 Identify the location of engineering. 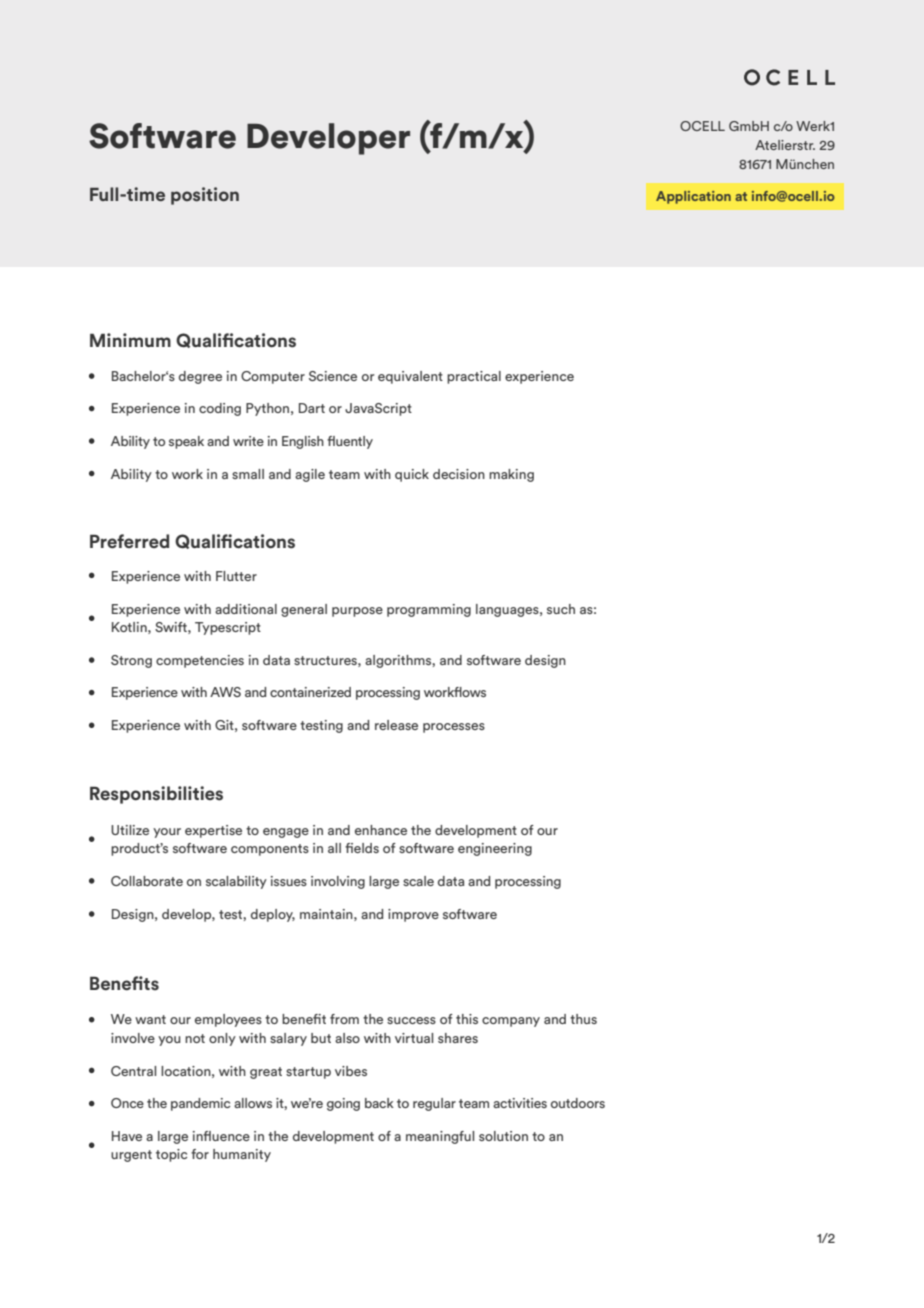
(495, 849).
